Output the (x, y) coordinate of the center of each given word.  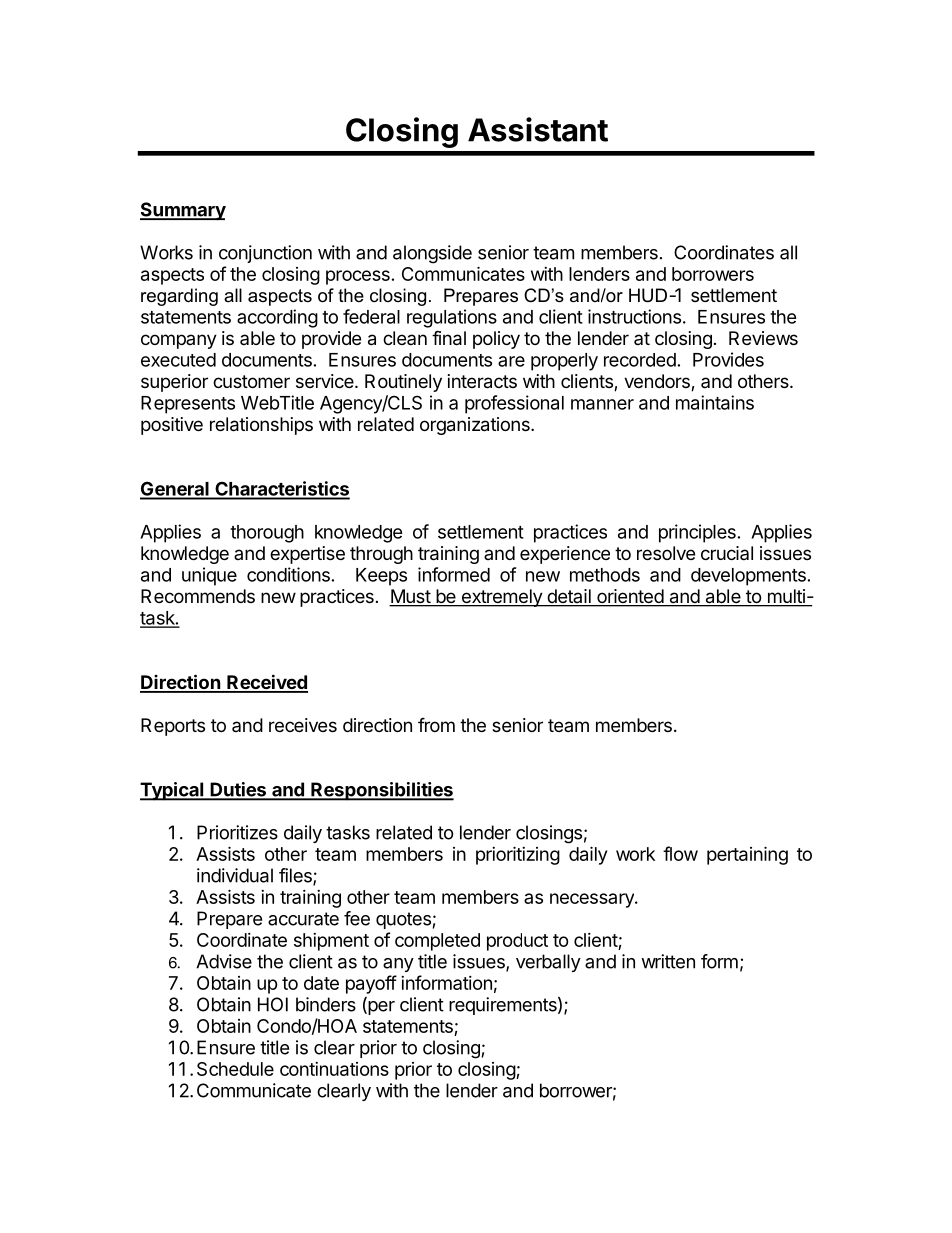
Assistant (538, 129)
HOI (273, 1004)
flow (680, 853)
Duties (238, 790)
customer (251, 381)
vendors (658, 382)
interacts (482, 381)
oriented (630, 597)
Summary (183, 211)
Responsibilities (381, 791)
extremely (501, 598)
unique (209, 576)
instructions (634, 316)
